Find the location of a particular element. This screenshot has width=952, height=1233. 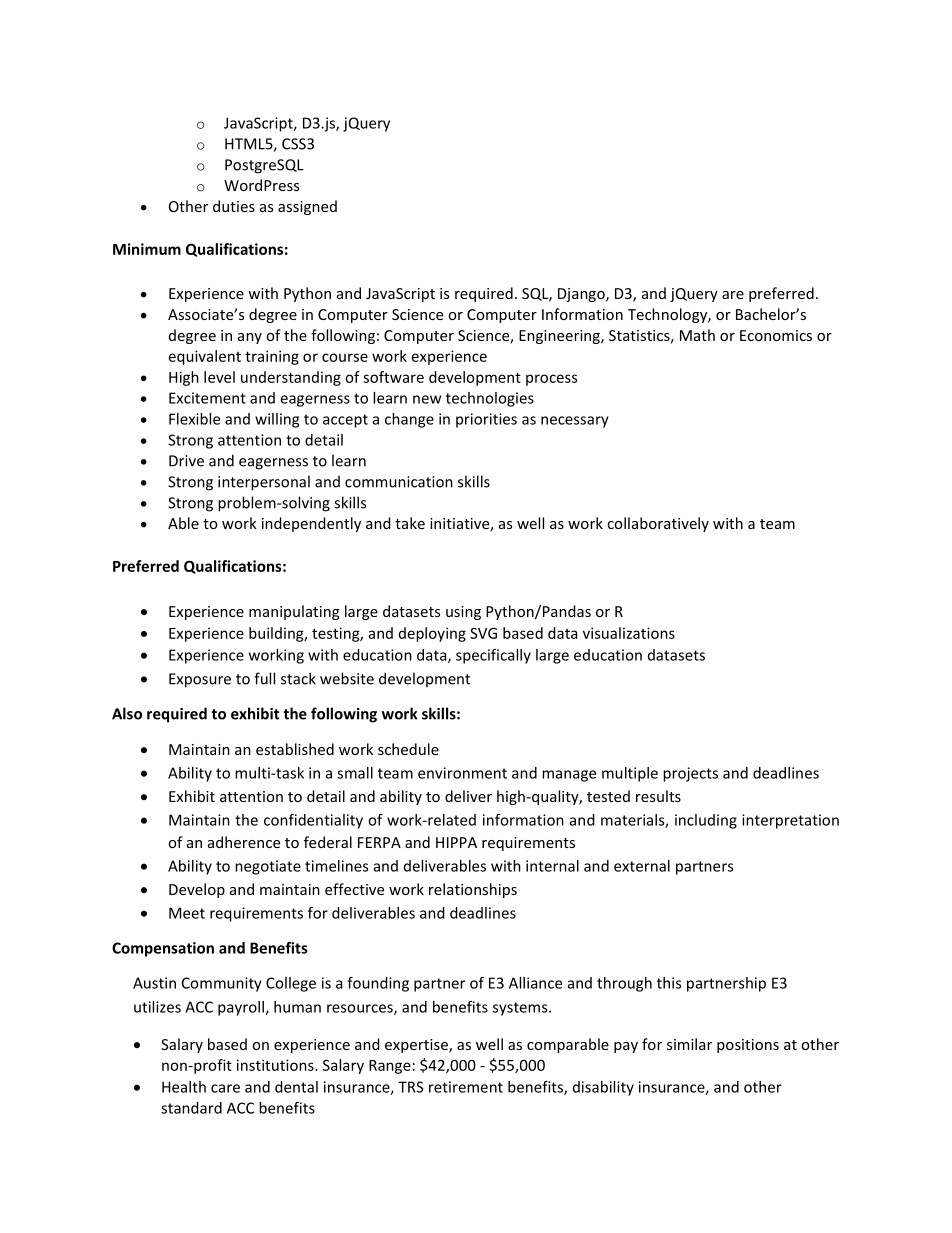

visualizations is located at coordinates (629, 633).
